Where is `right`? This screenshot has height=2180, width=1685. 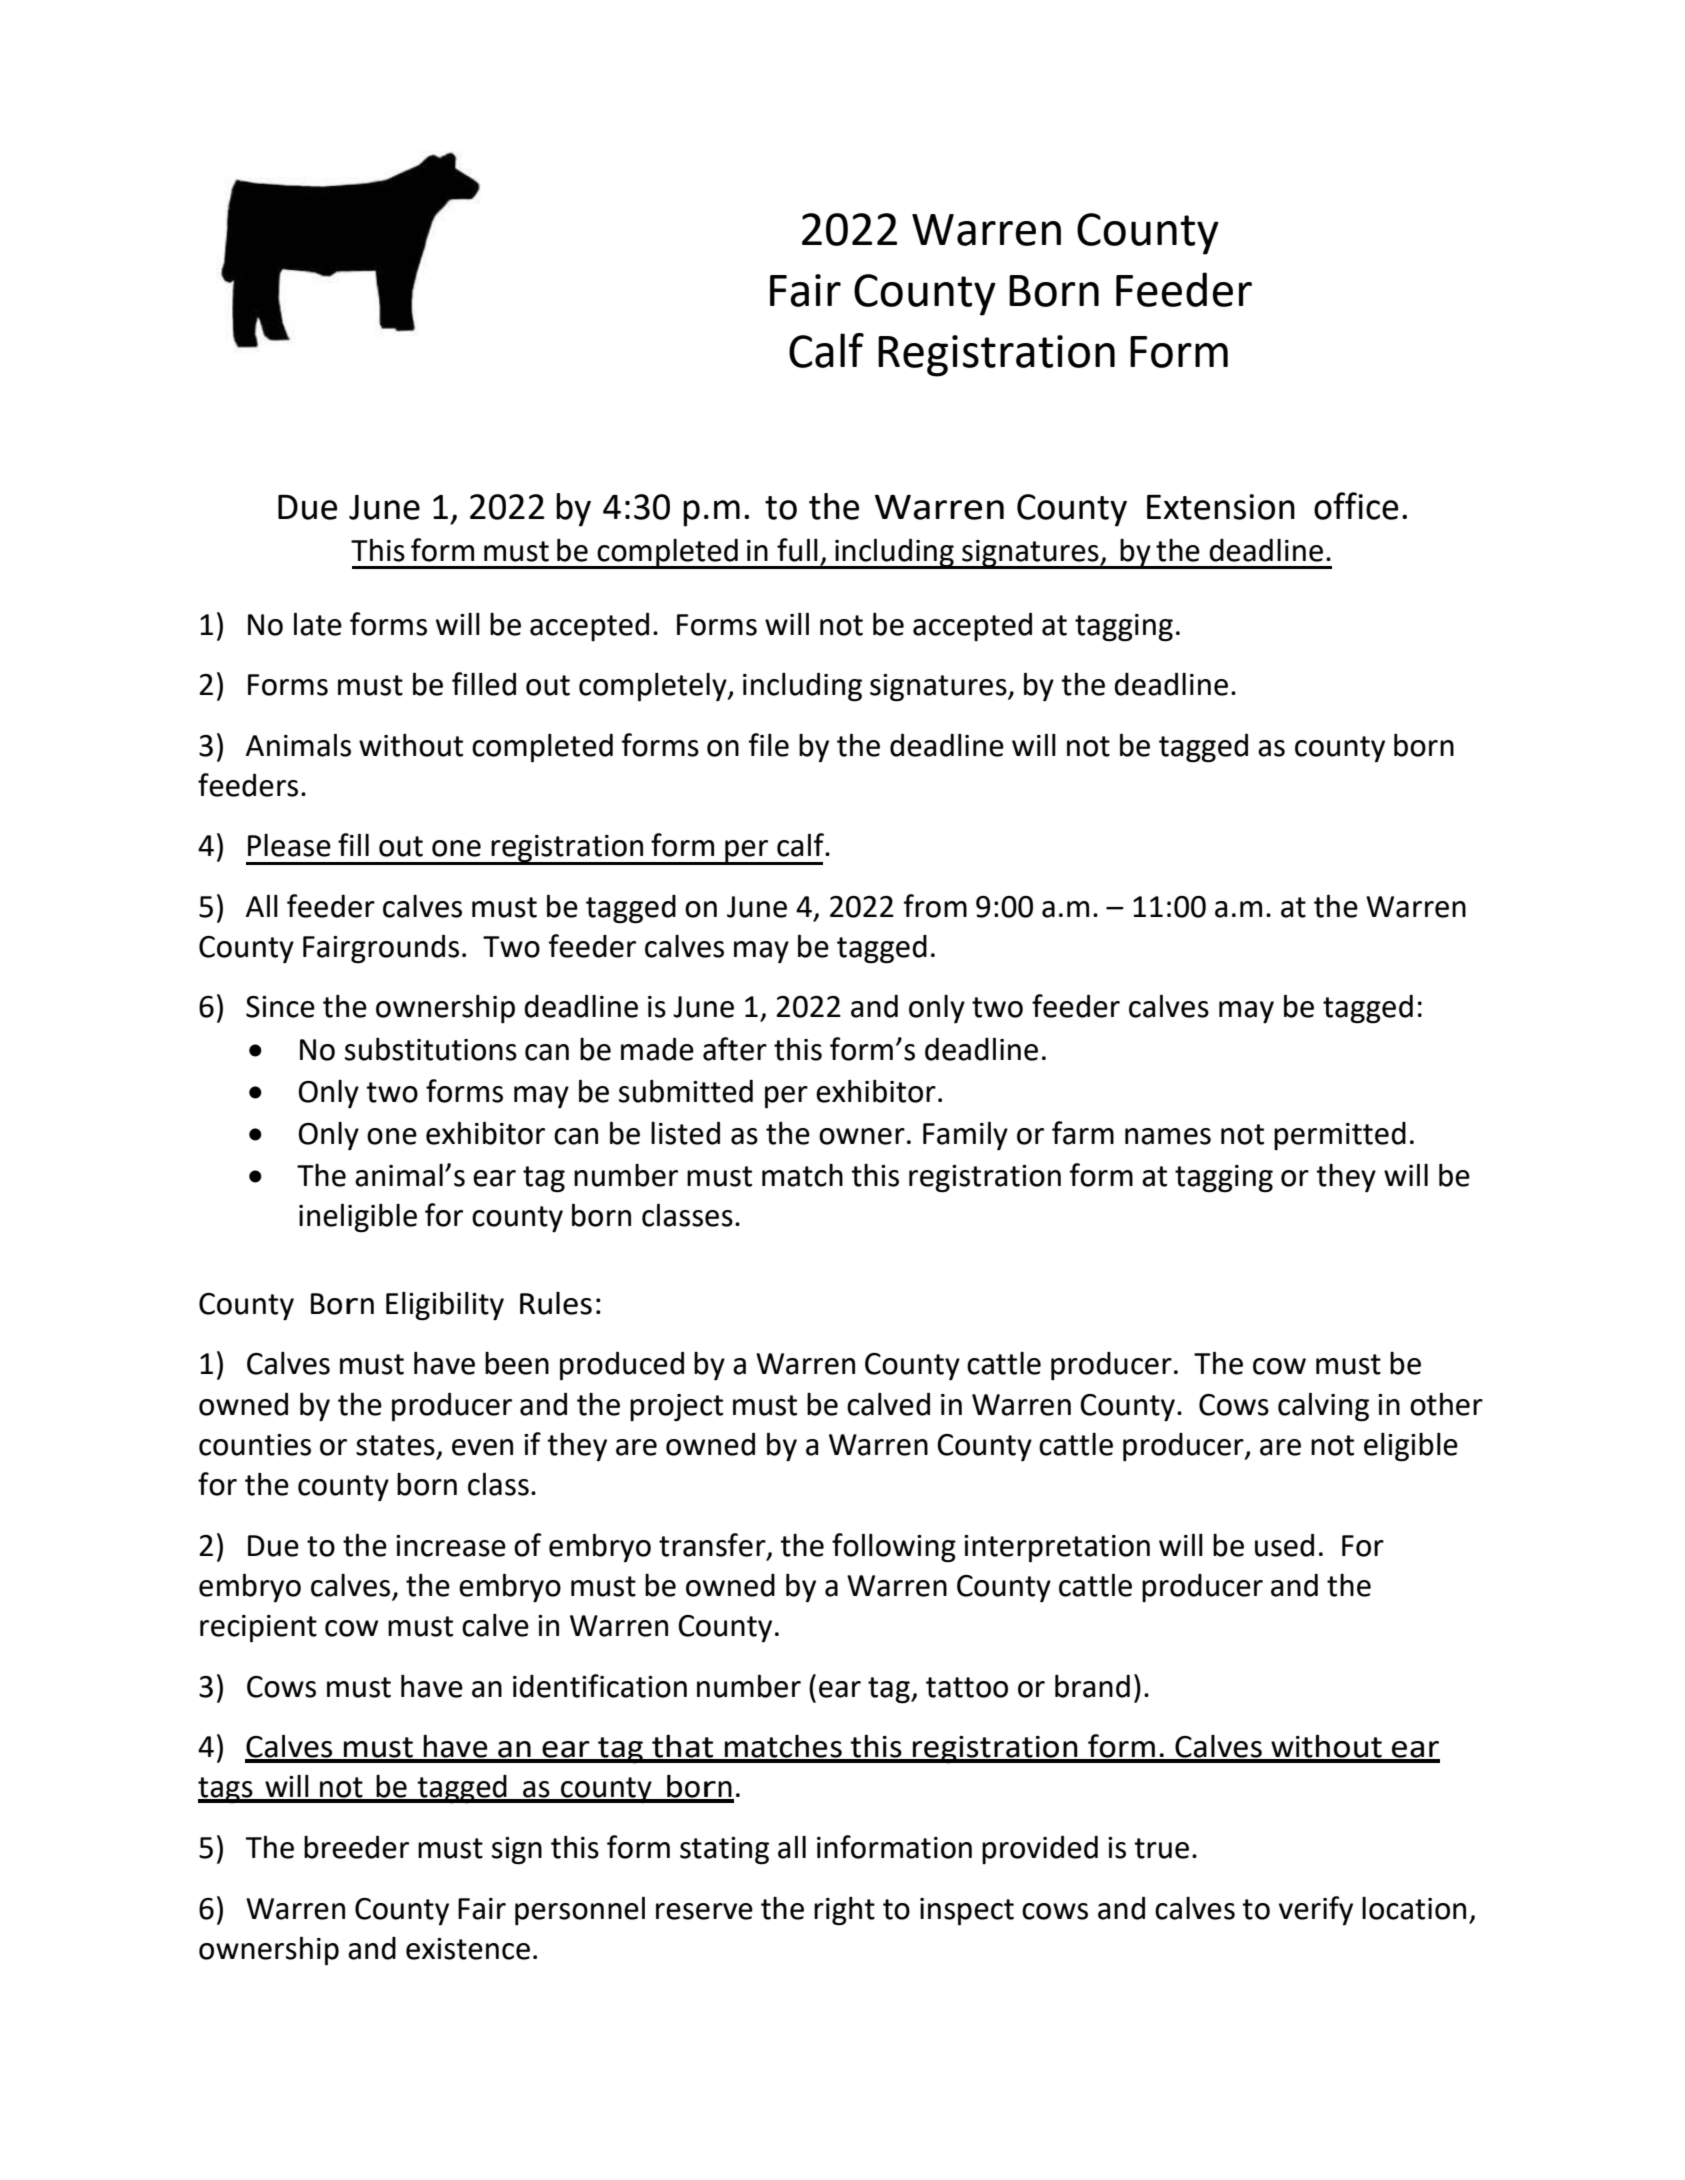 right is located at coordinates (844, 1911).
